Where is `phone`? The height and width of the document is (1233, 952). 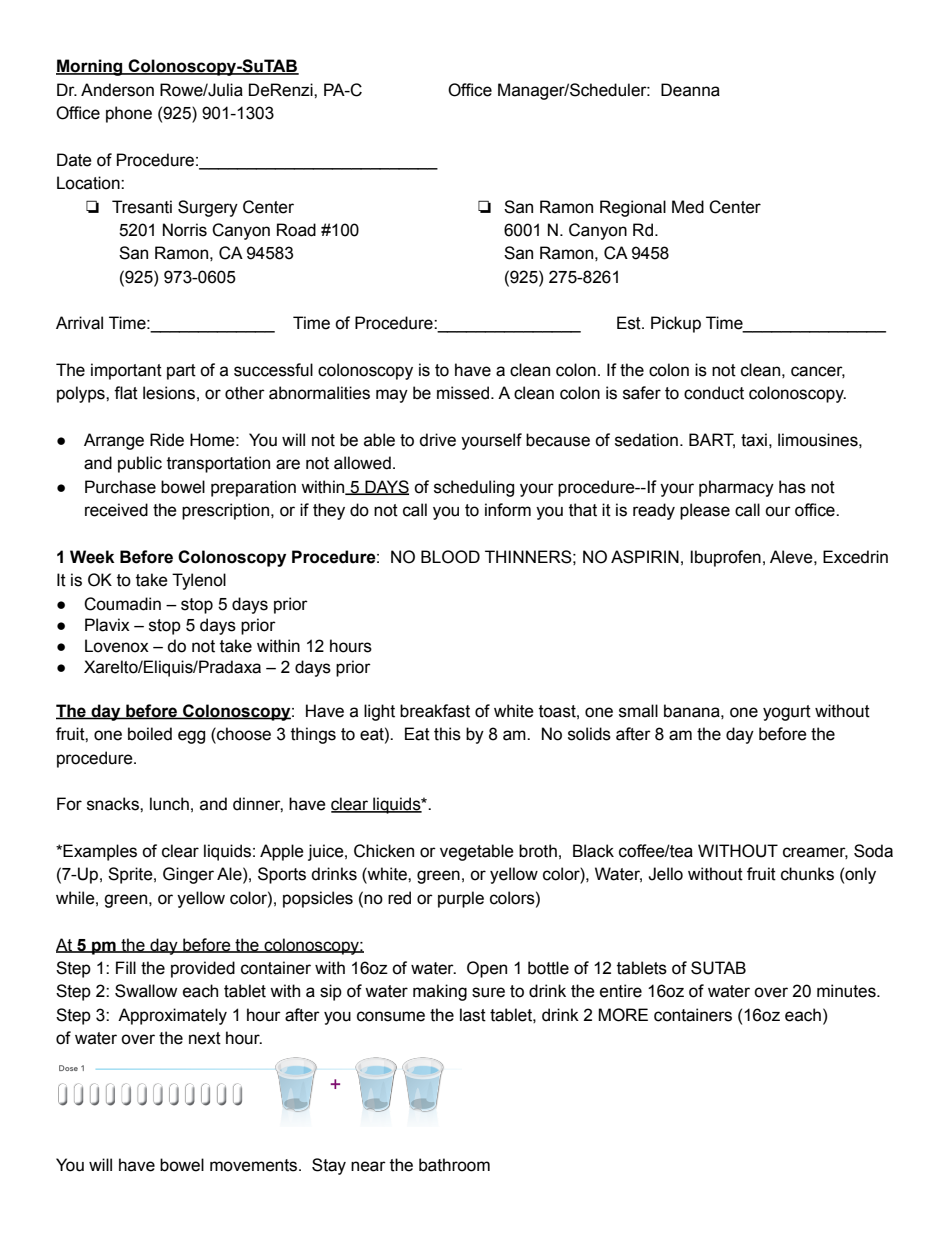 phone is located at coordinates (129, 114).
